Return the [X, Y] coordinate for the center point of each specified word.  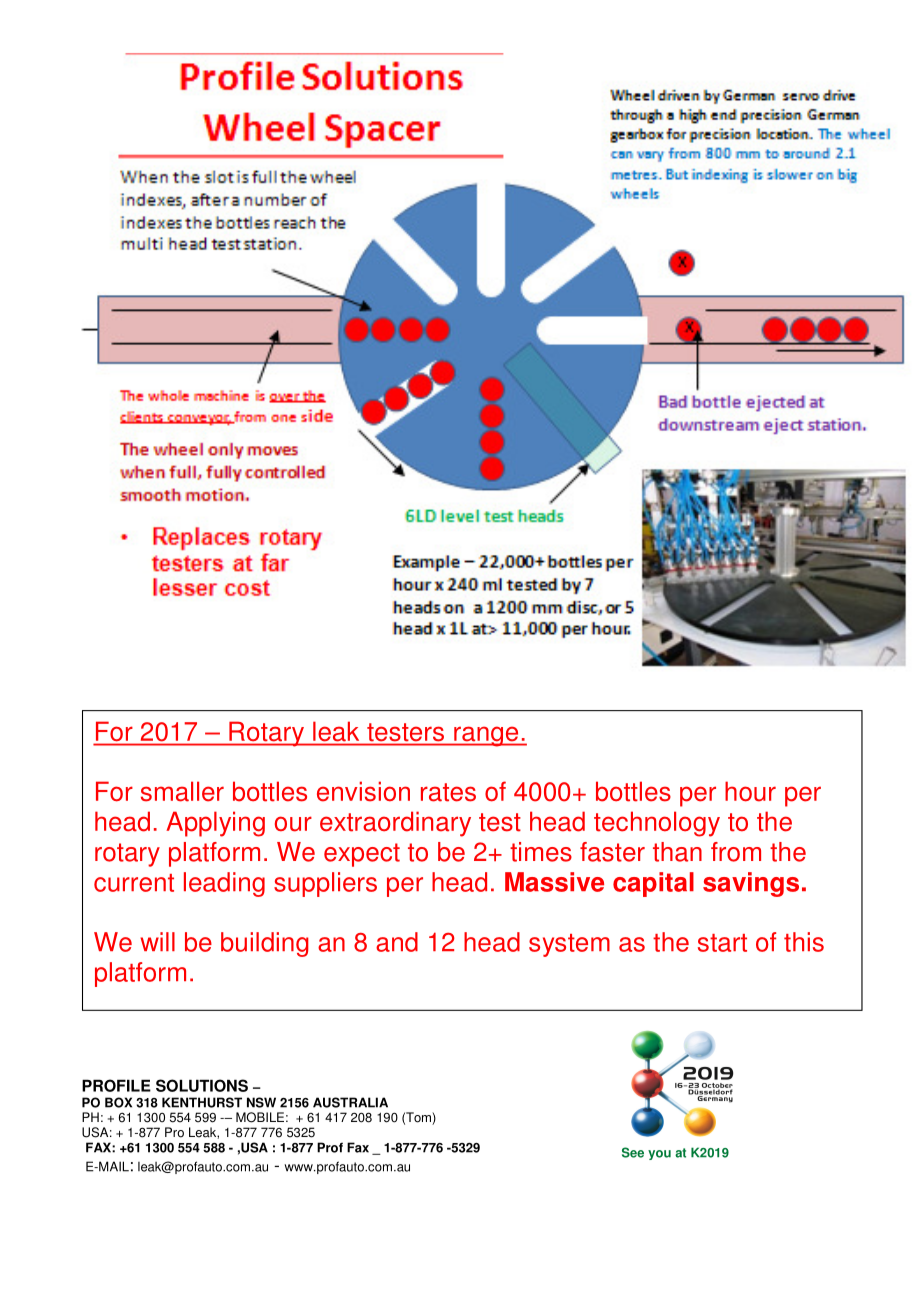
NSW [261, 1102]
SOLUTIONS [202, 1085]
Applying [215, 824]
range [486, 736]
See [633, 1152]
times [541, 852]
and [397, 942]
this [804, 942]
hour [750, 791]
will [157, 941]
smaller [182, 791]
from [736, 852]
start [722, 943]
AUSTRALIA [350, 1102]
